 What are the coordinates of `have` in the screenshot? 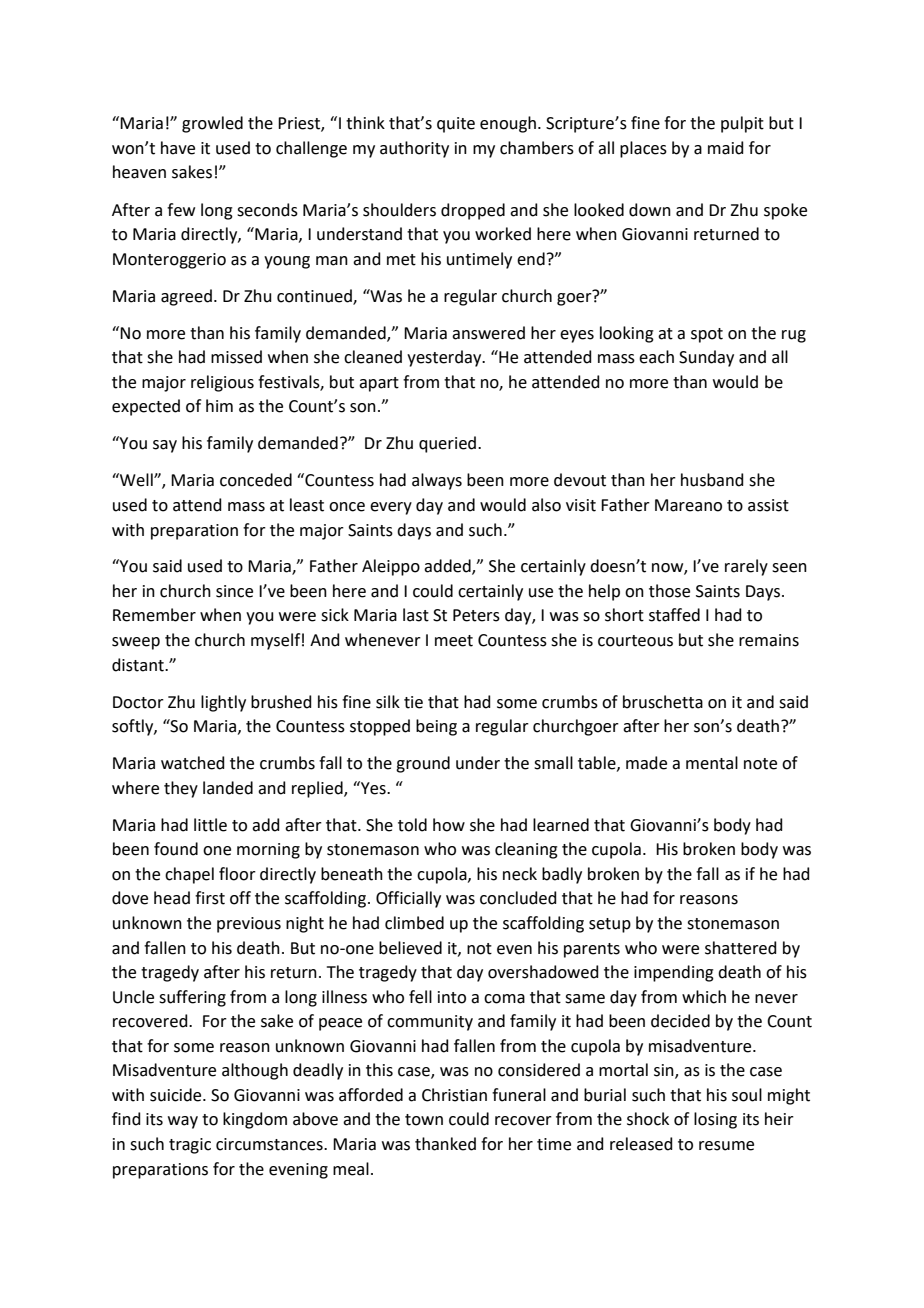 It's located at (178, 148).
